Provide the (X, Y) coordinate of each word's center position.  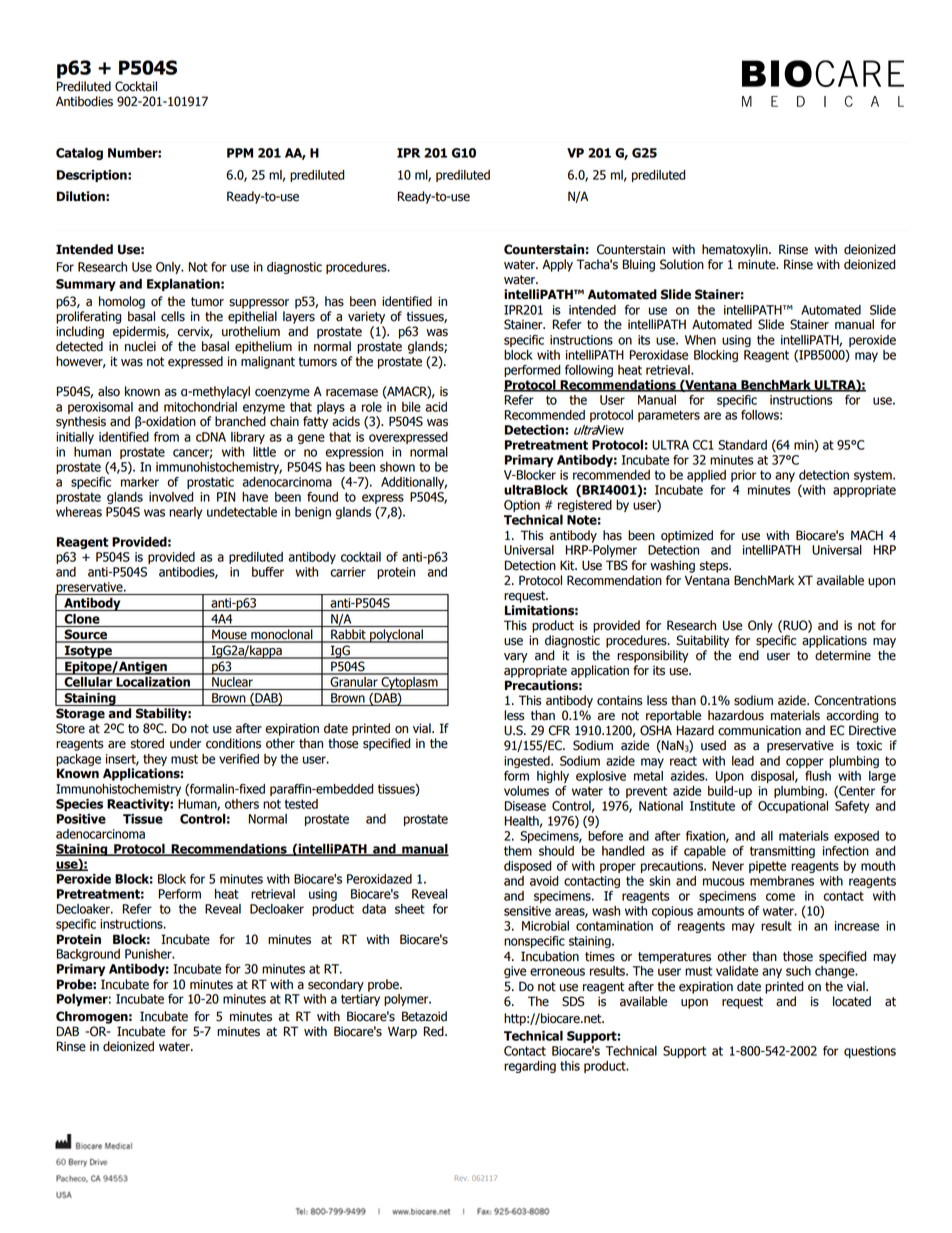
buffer (268, 572)
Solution (682, 264)
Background (88, 955)
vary (516, 658)
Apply (557, 265)
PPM (240, 153)
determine (843, 655)
